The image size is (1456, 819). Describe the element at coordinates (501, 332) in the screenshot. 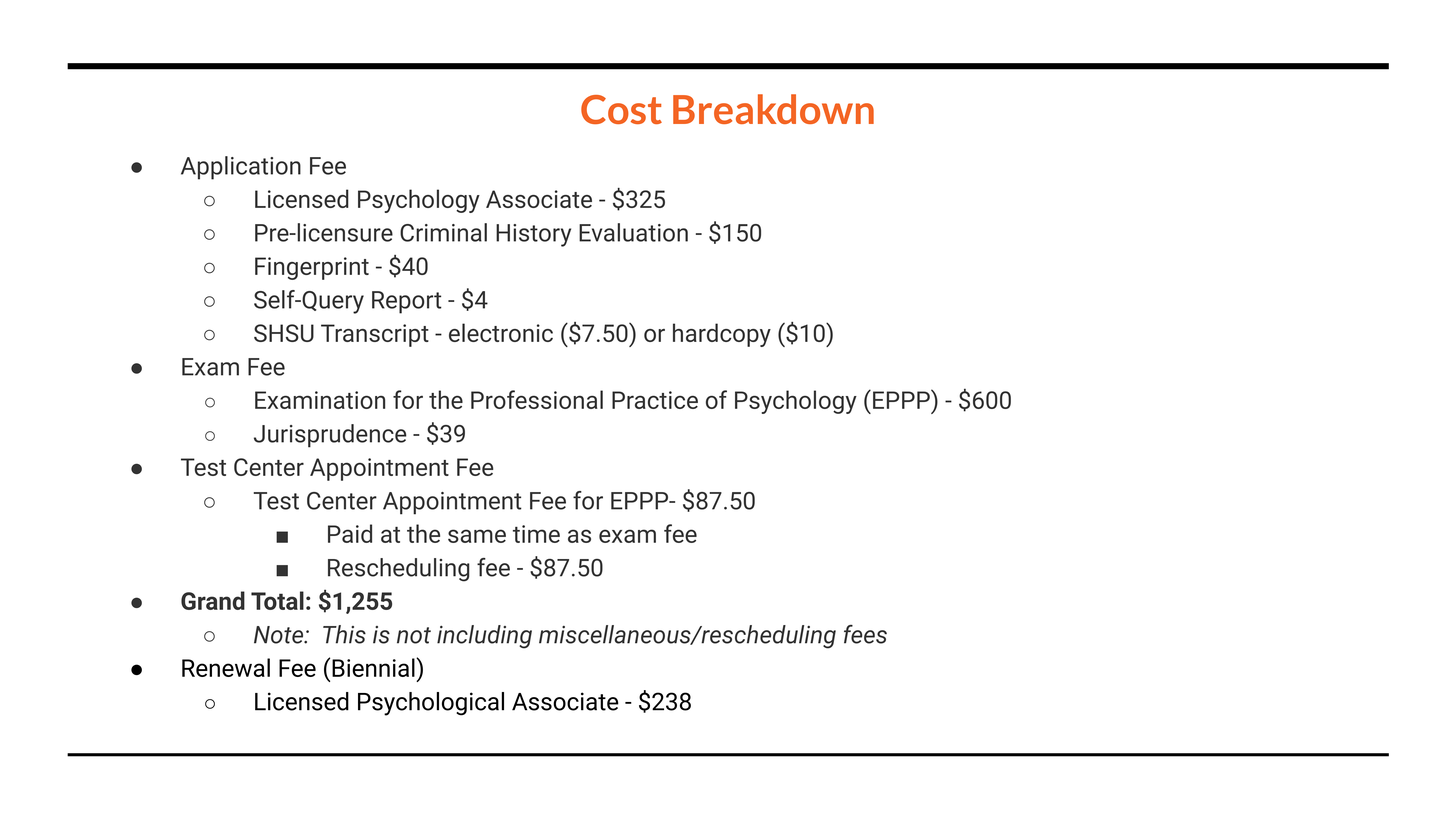

I see `electronic` at that location.
